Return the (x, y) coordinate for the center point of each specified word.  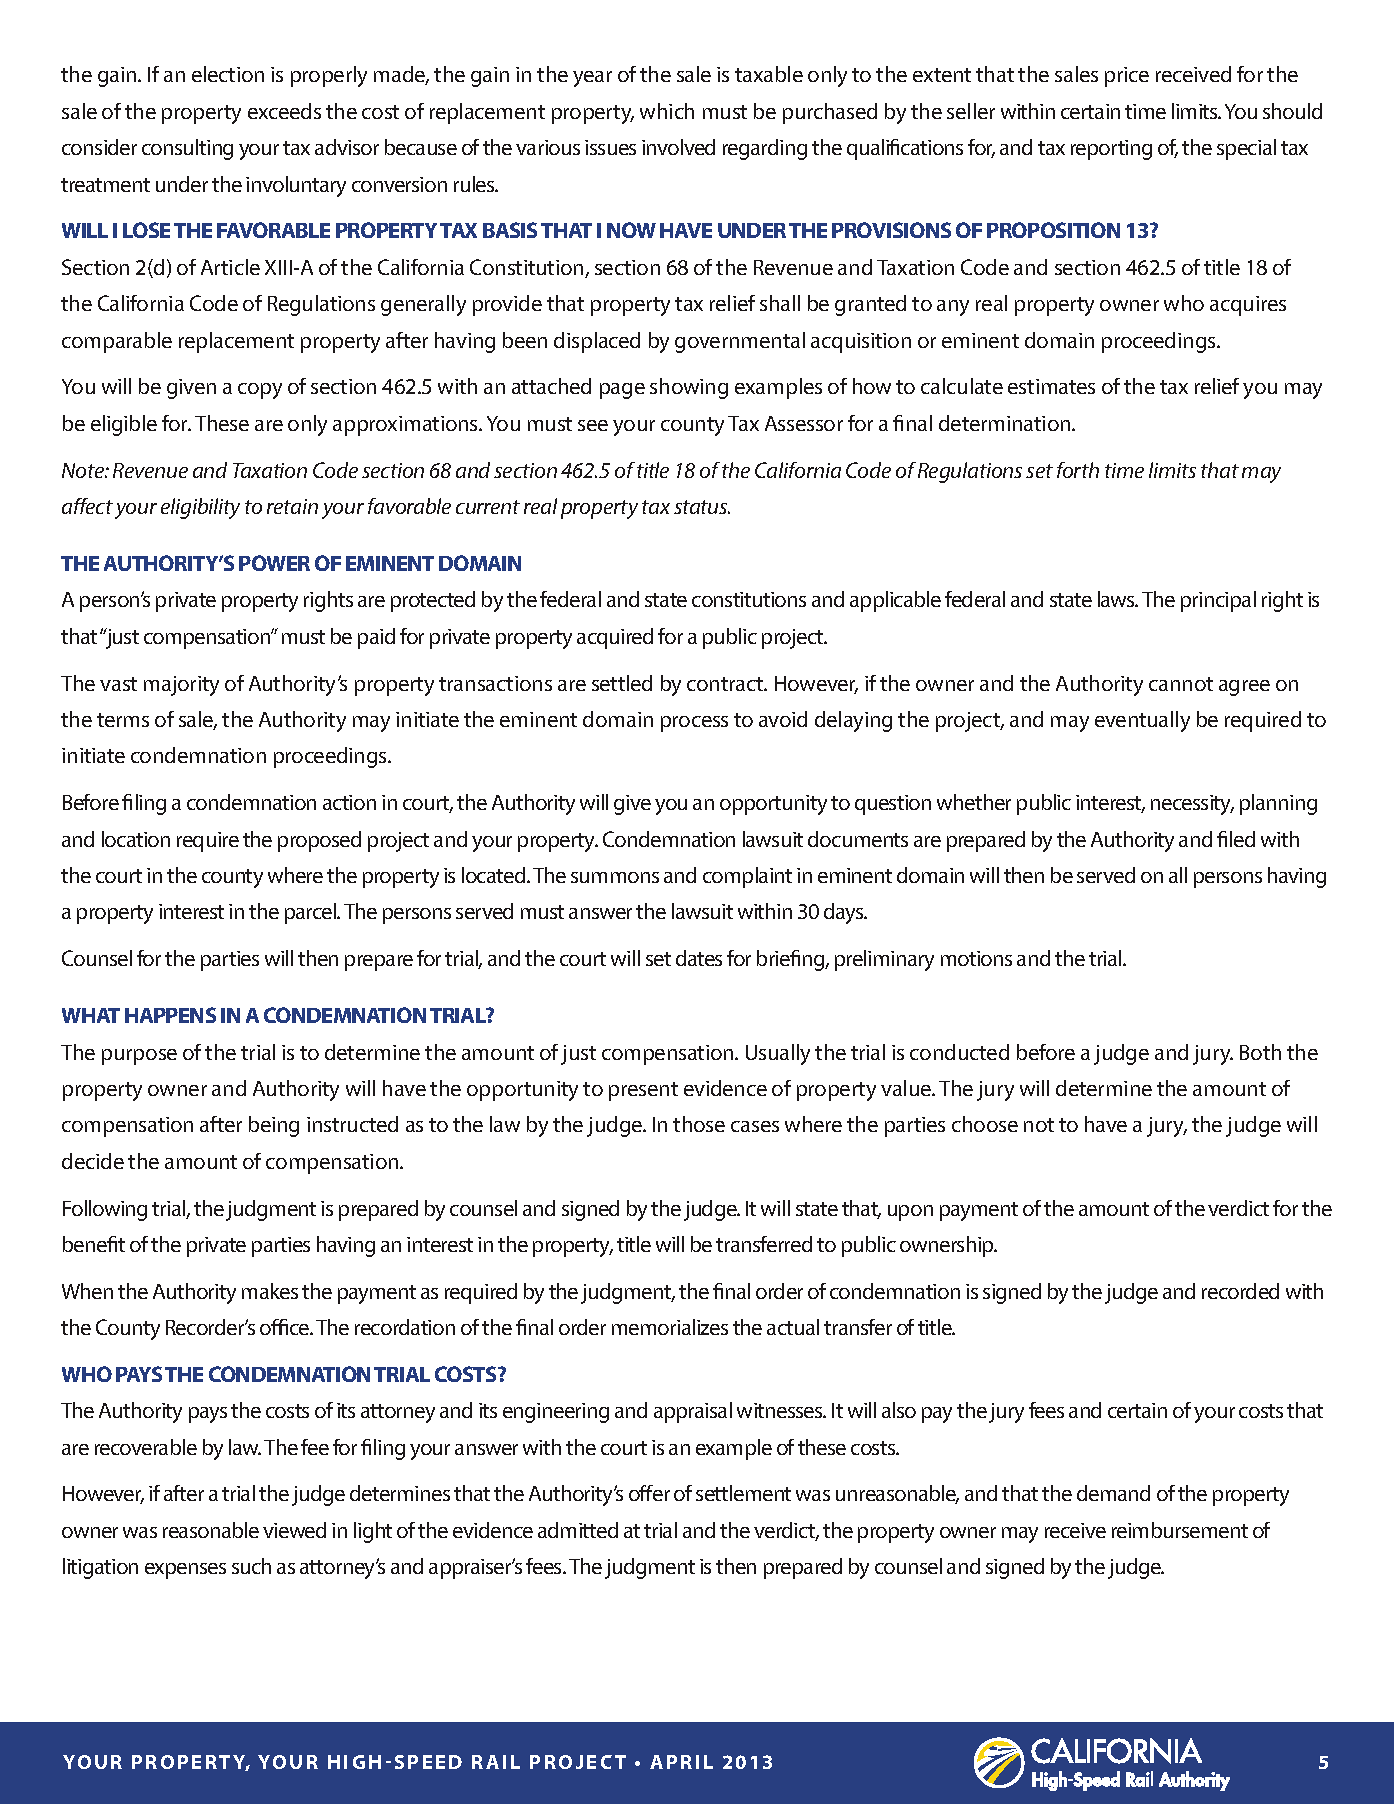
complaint (747, 877)
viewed (294, 1530)
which (667, 111)
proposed (319, 841)
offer (649, 1493)
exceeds (284, 111)
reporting (1111, 150)
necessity (1192, 805)
